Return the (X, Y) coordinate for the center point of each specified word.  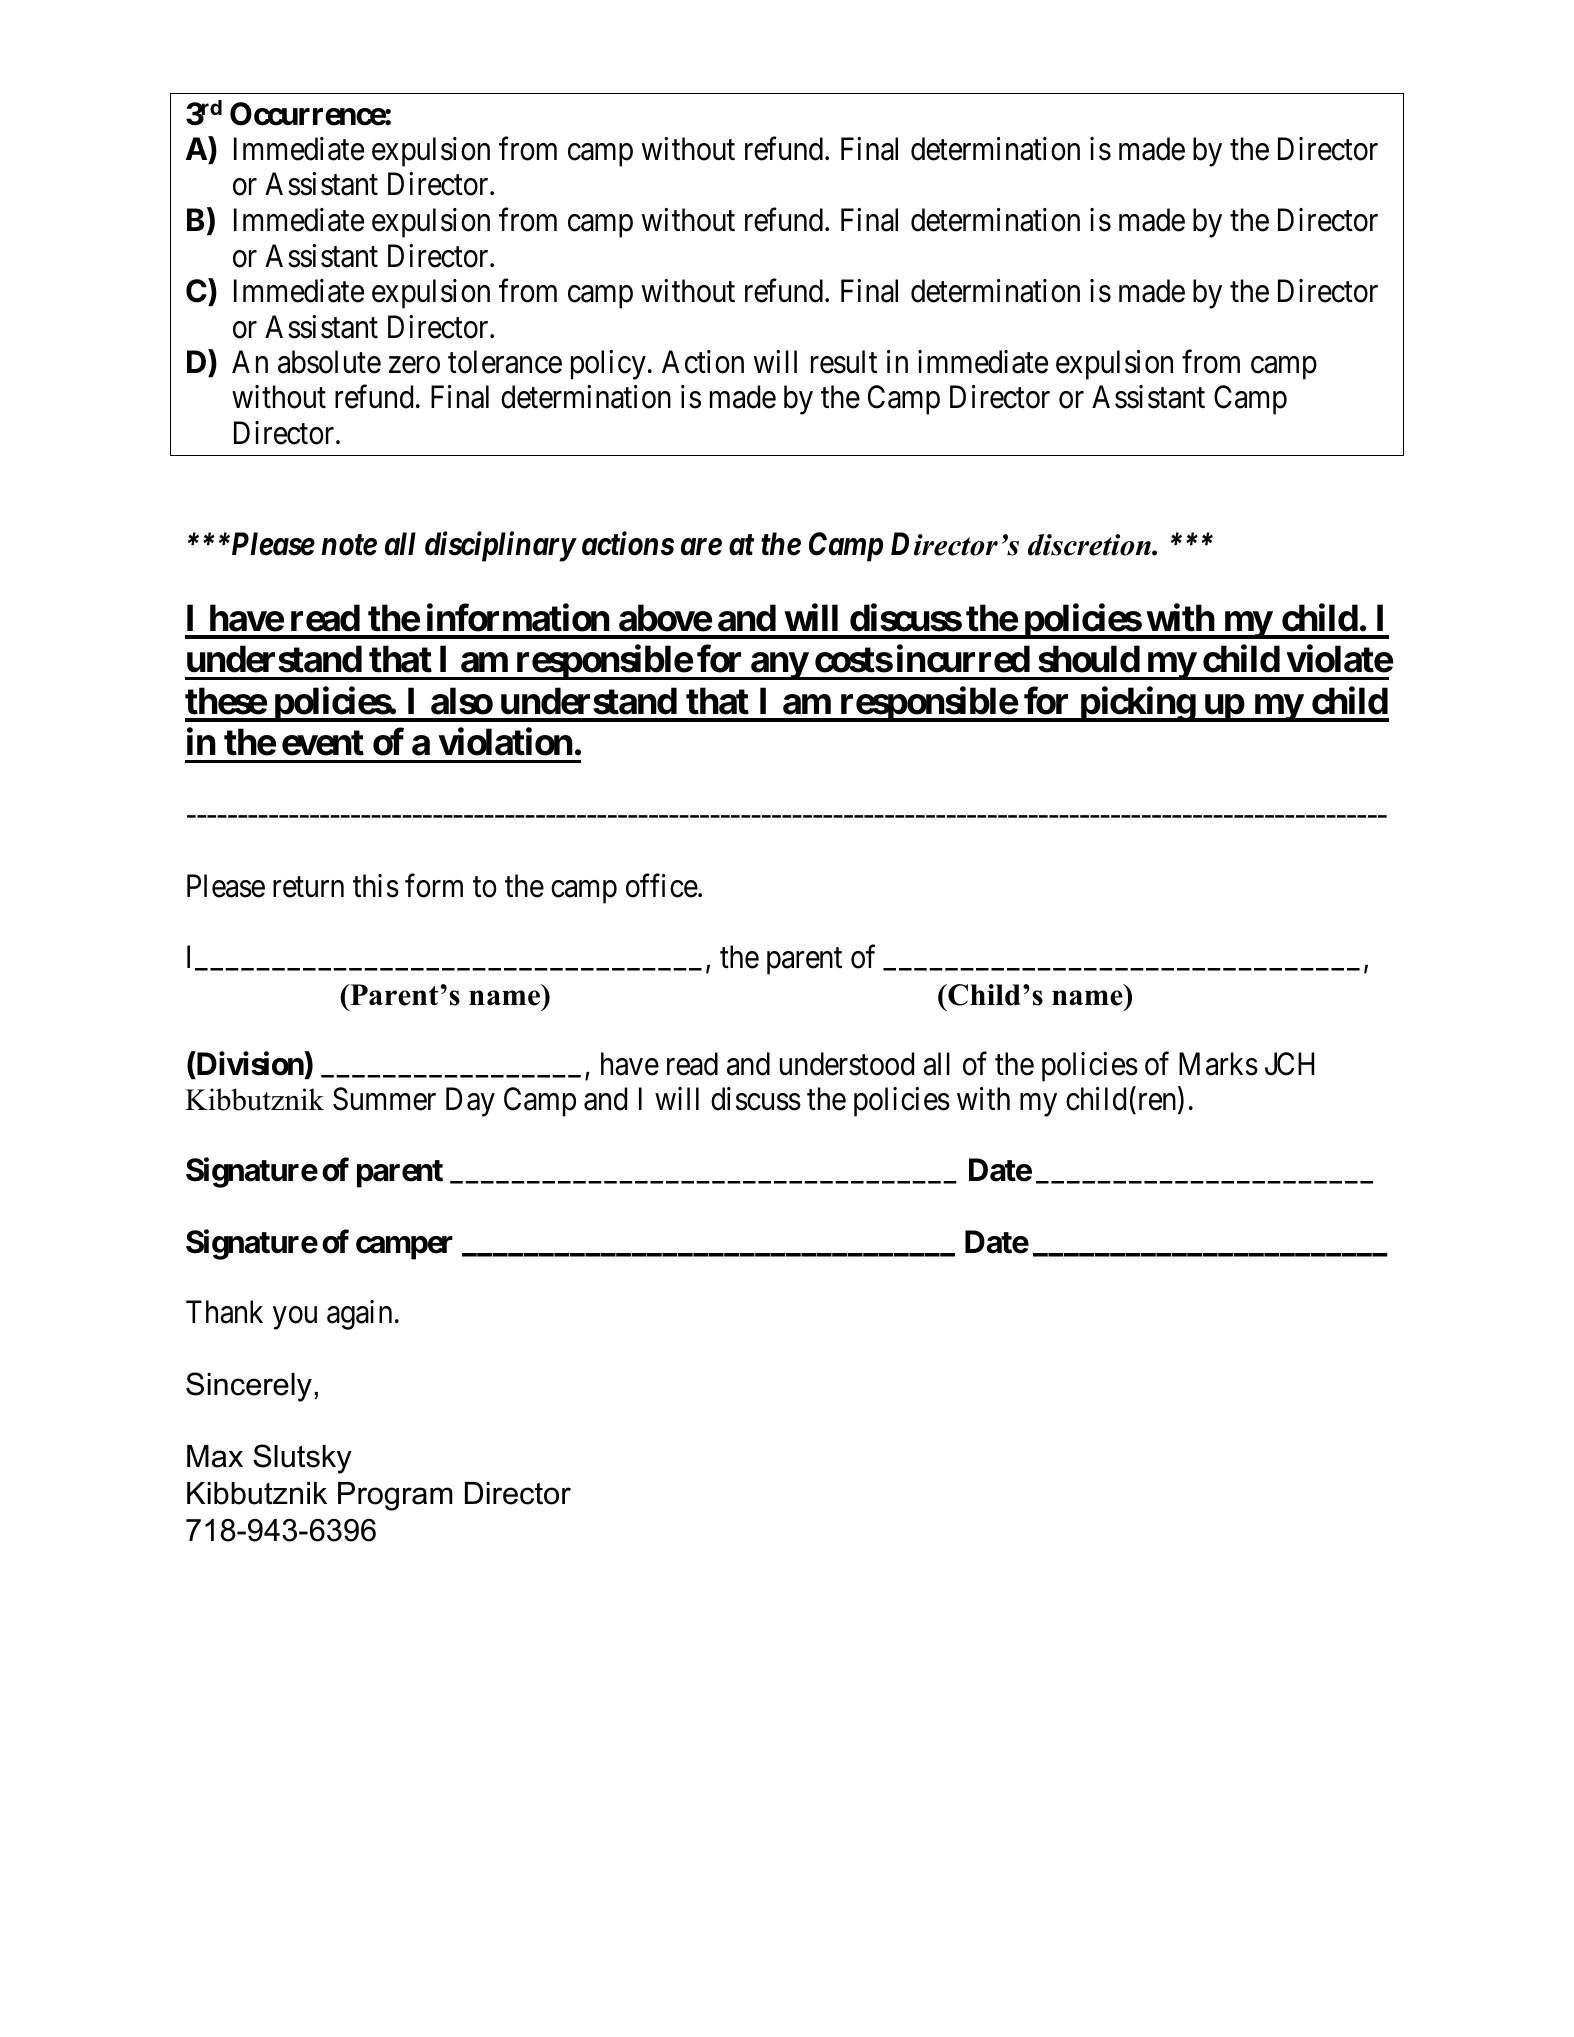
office (662, 886)
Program (395, 1496)
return (308, 888)
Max (215, 1456)
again (359, 1315)
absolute (329, 362)
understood (847, 1064)
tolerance (505, 362)
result (844, 362)
